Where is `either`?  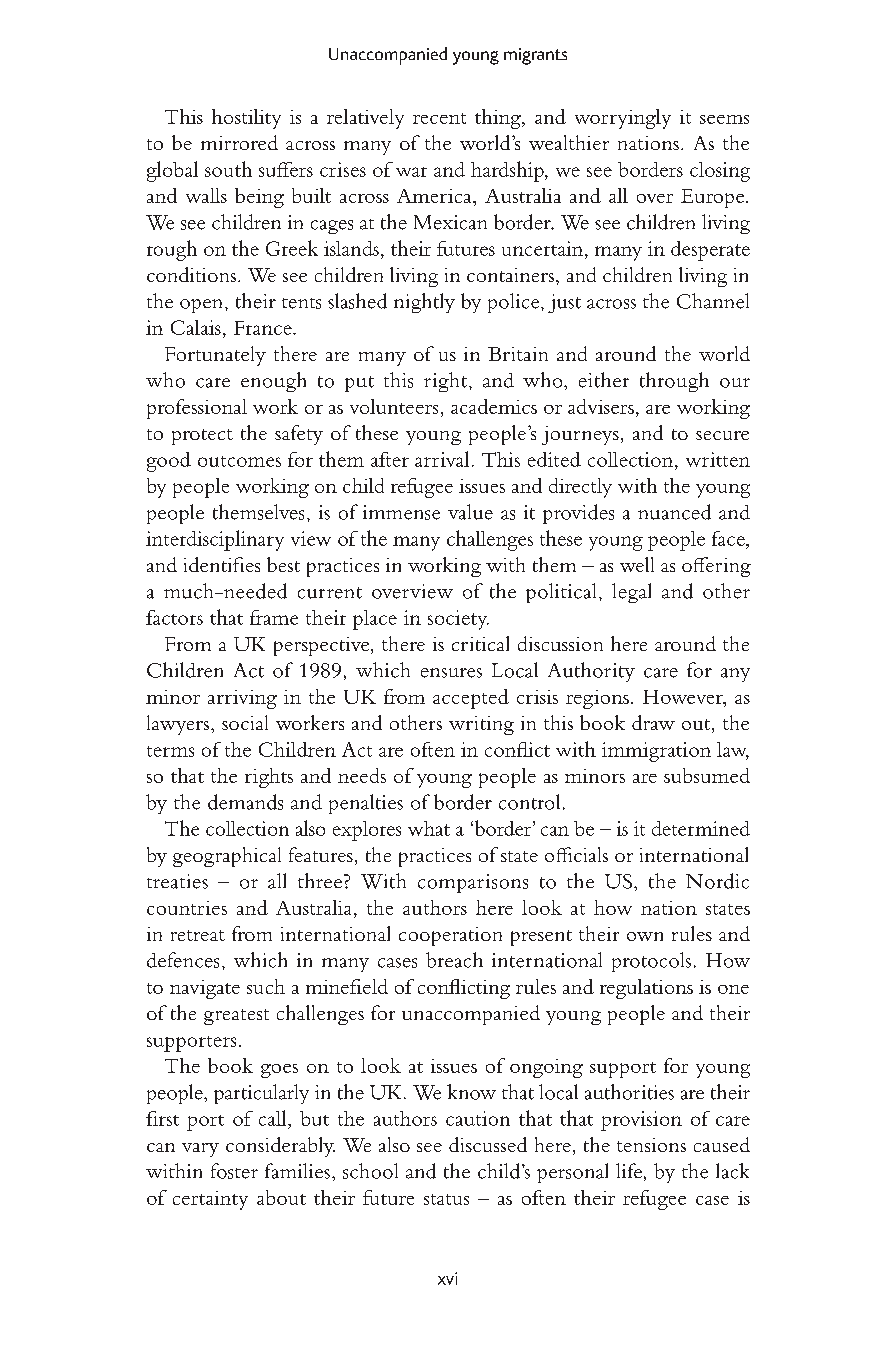 either is located at coordinates (604, 380).
